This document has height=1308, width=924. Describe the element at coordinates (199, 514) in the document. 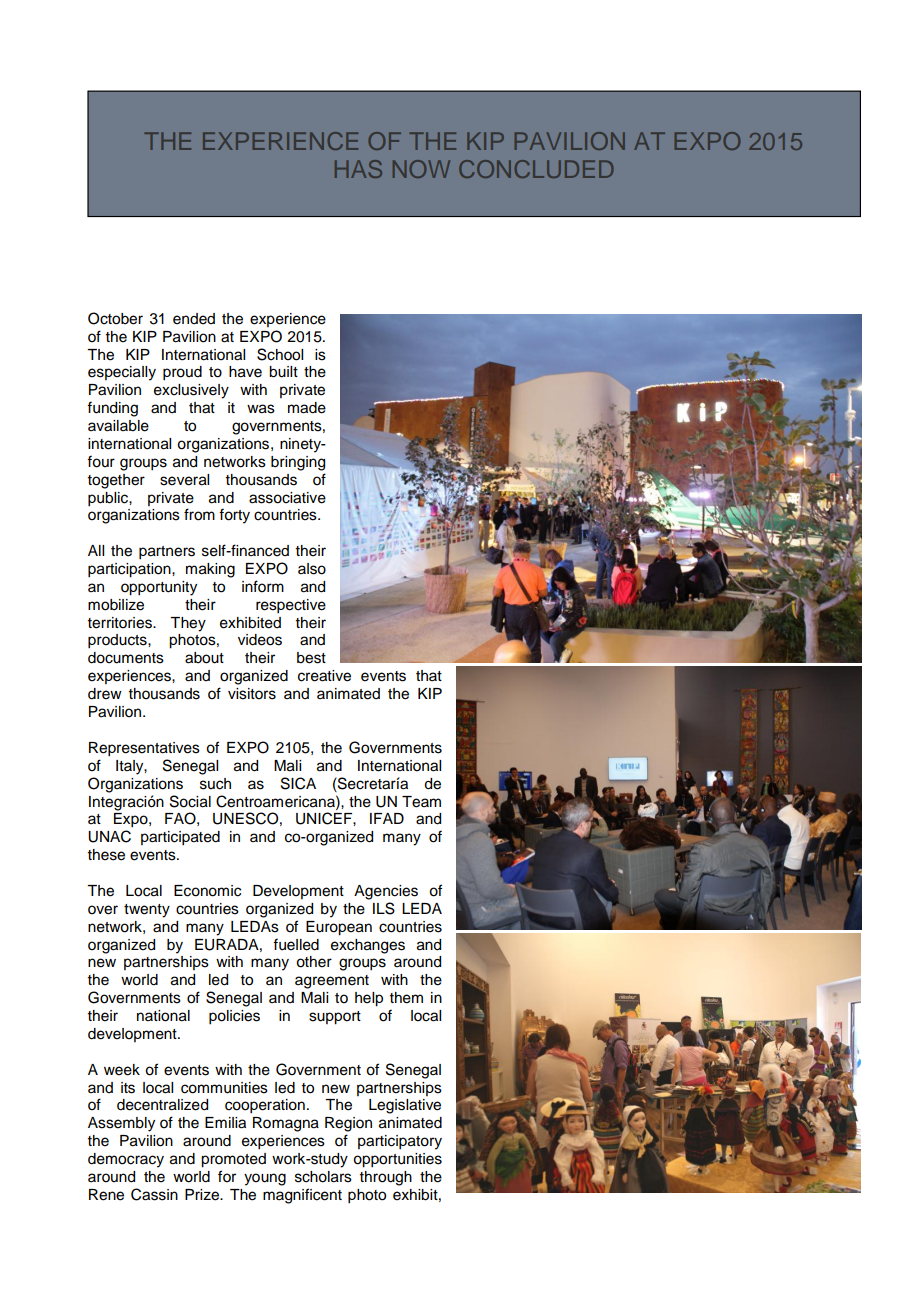

I see `from` at that location.
